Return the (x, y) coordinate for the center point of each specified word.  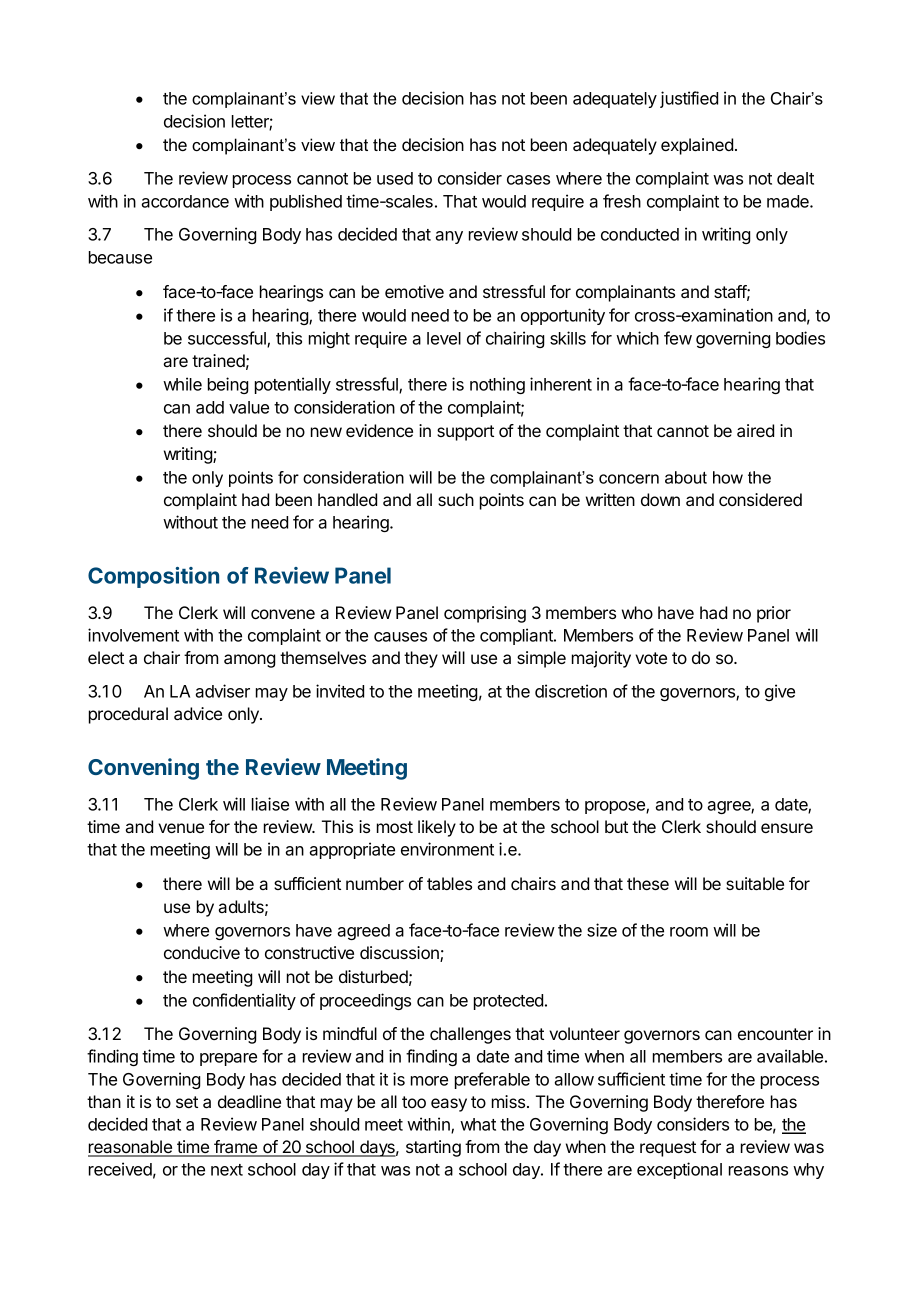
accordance (185, 201)
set (187, 1102)
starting (433, 1148)
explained (697, 146)
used (395, 178)
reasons (758, 1171)
